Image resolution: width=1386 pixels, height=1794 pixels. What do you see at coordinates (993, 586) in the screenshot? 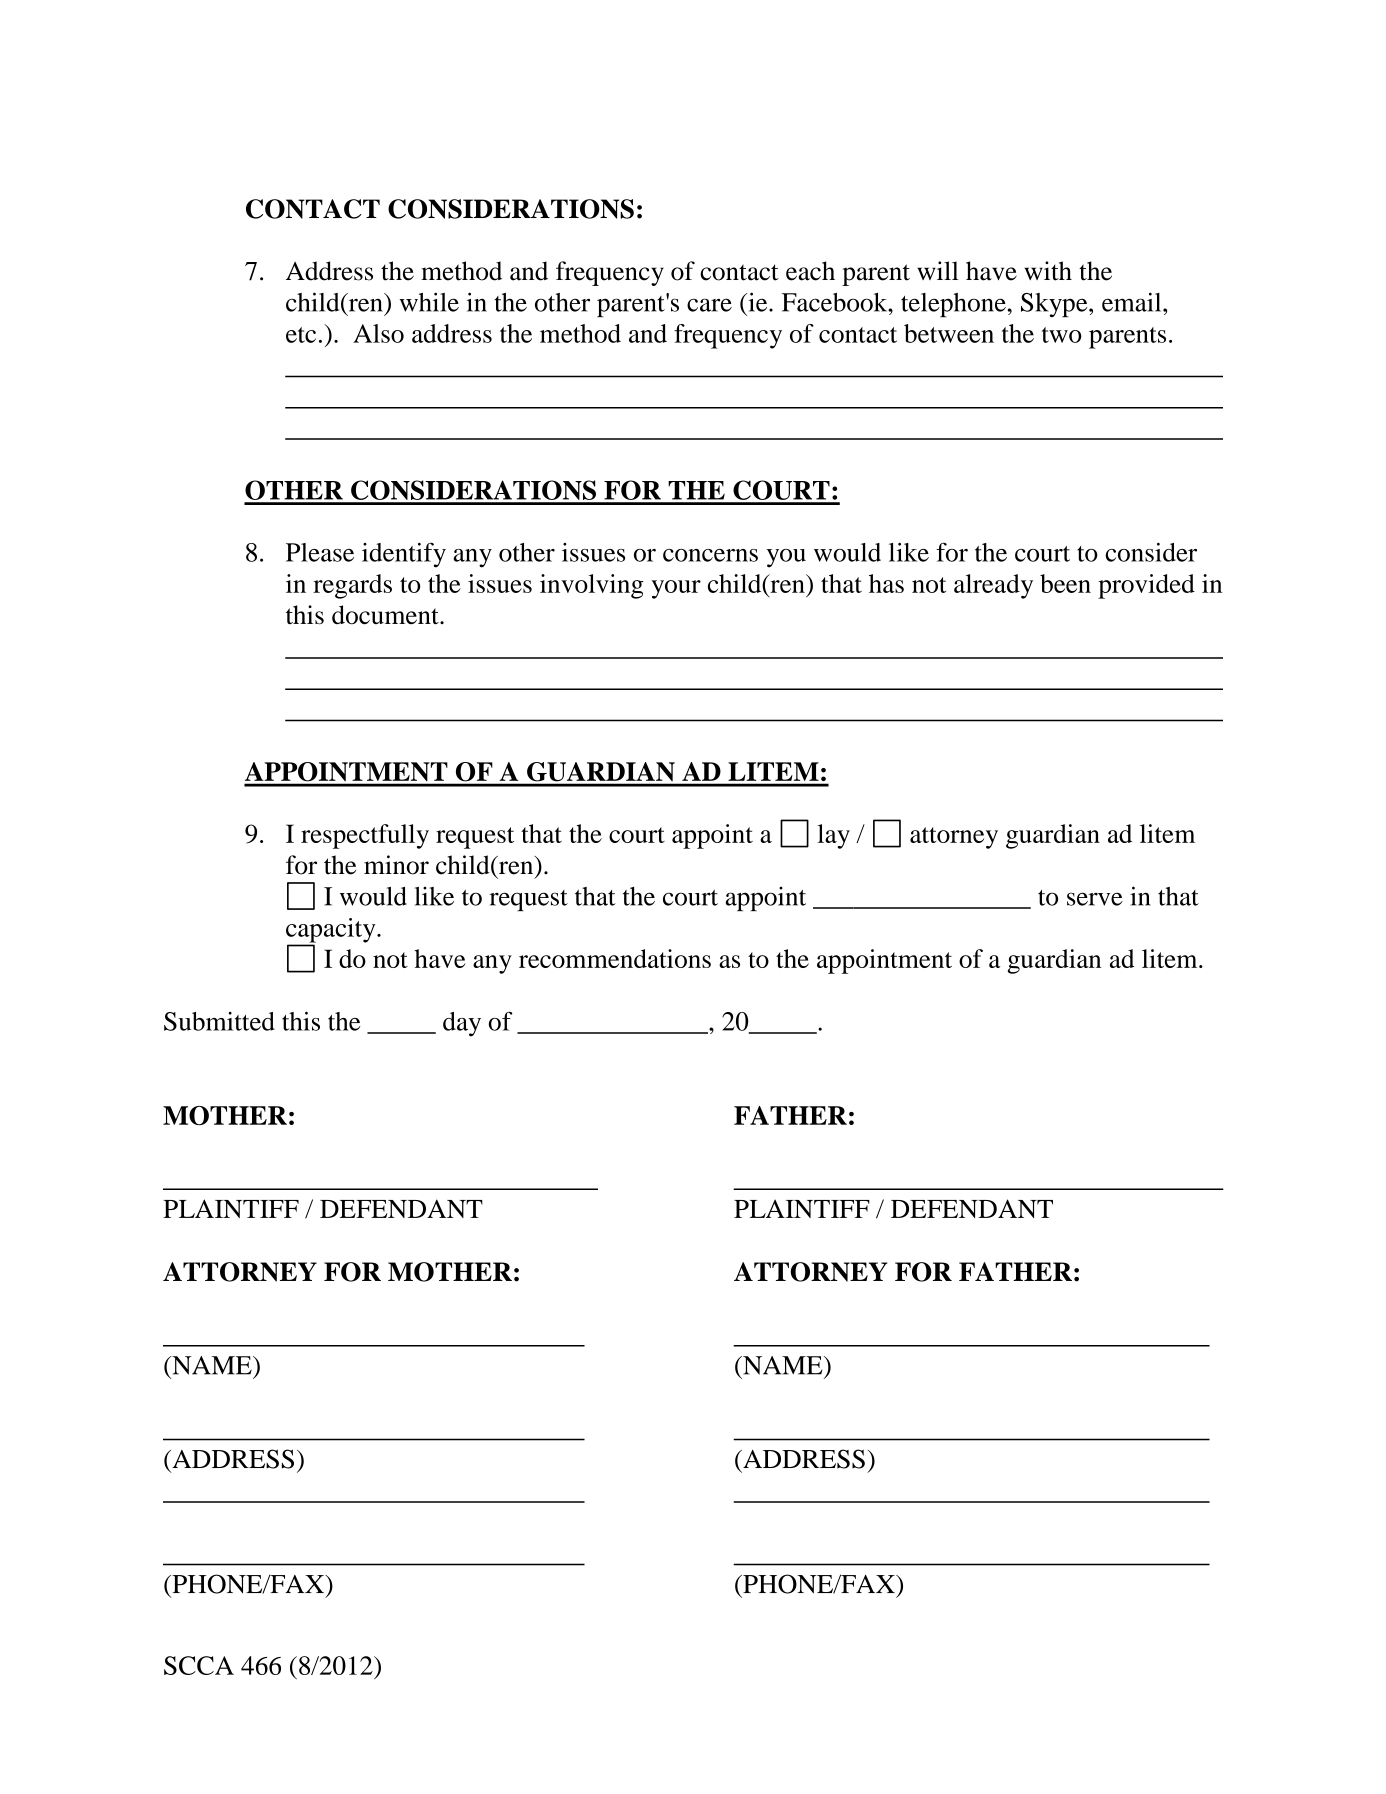
I see `already` at bounding box center [993, 586].
